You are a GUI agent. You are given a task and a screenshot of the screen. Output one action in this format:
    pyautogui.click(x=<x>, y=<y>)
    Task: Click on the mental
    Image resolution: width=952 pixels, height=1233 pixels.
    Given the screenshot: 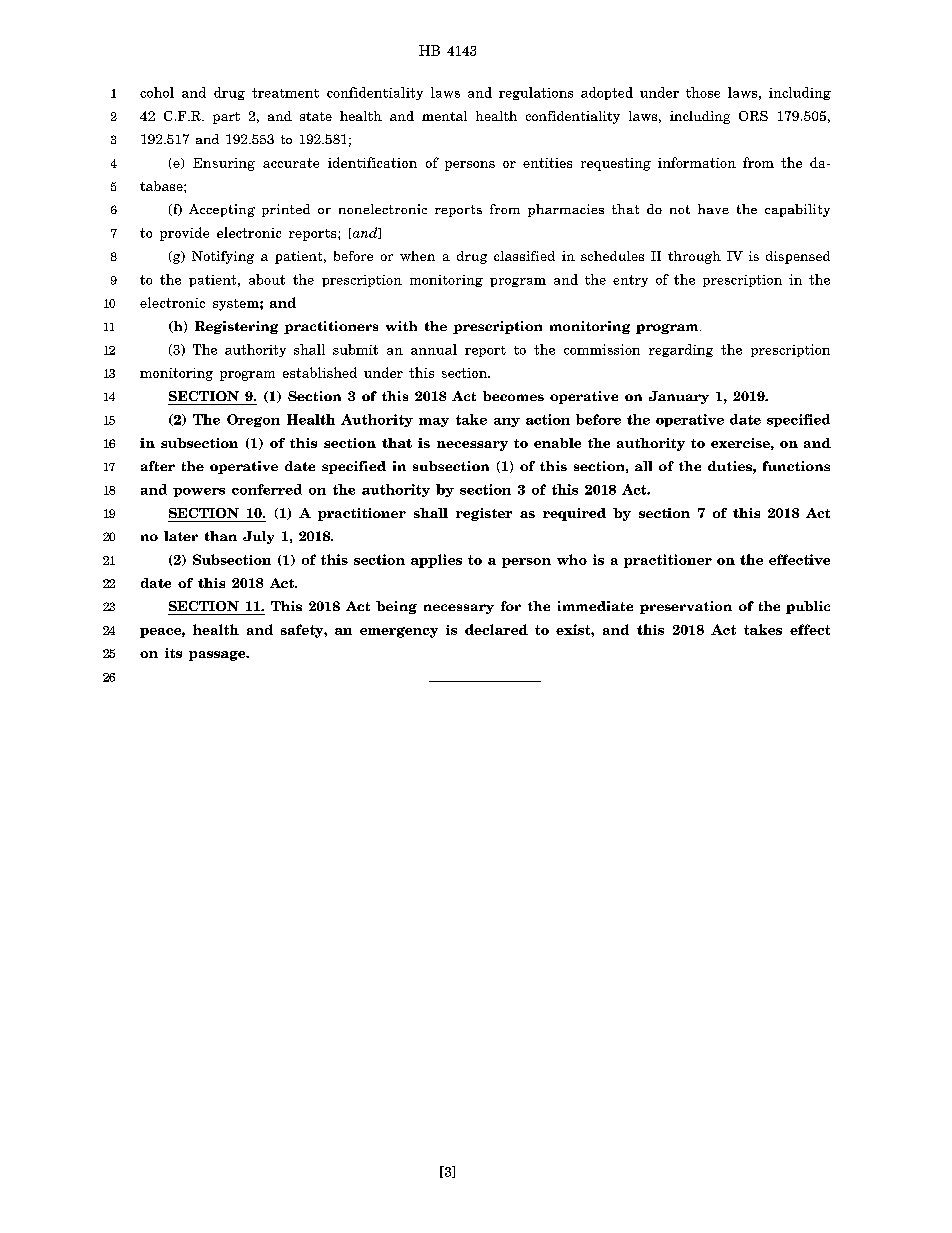 What is the action you would take?
    pyautogui.click(x=444, y=116)
